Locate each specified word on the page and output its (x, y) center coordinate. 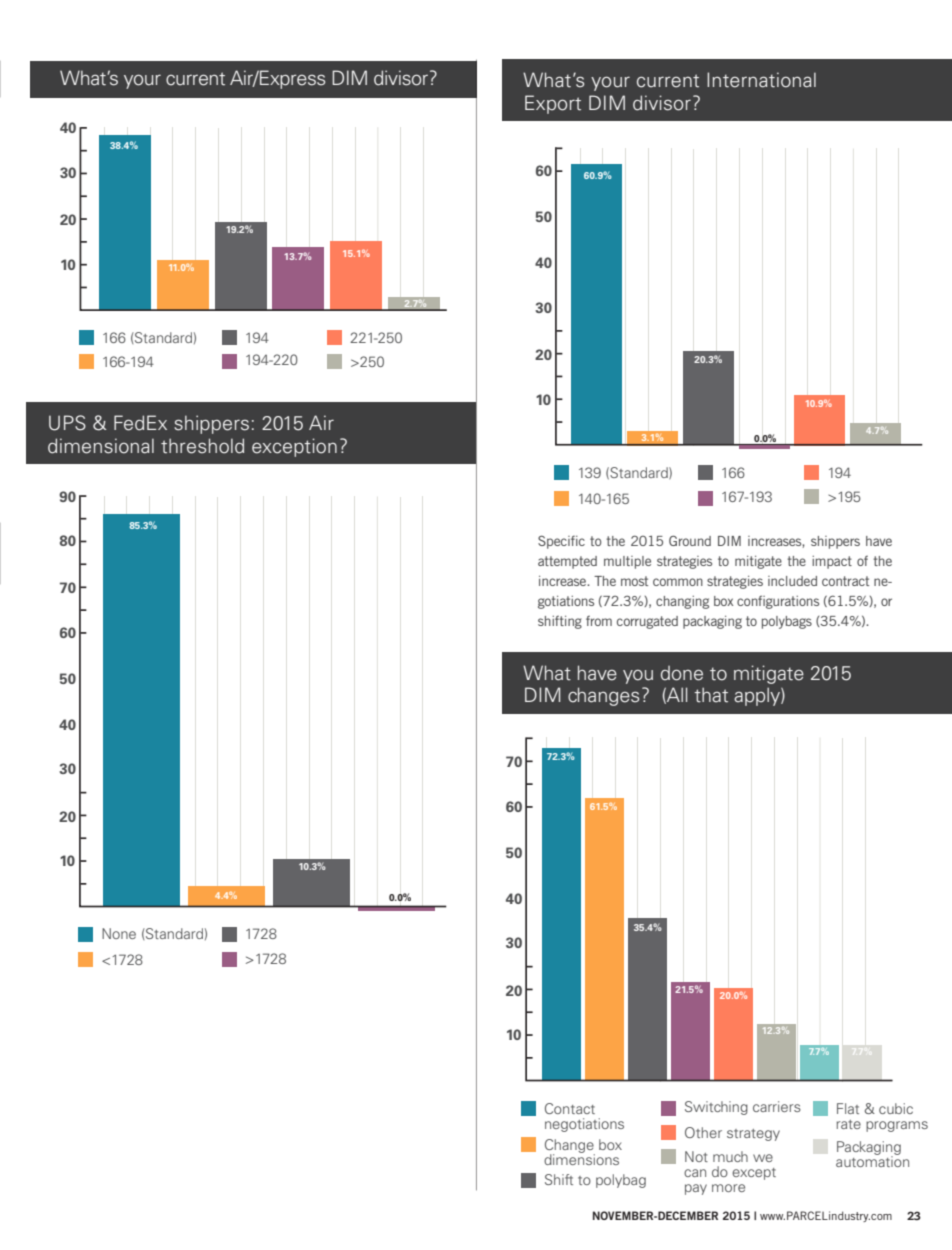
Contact (570, 1108)
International (761, 80)
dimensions (581, 1158)
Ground (690, 541)
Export (553, 104)
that (711, 695)
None (119, 933)
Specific (561, 542)
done (682, 673)
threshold (202, 446)
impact (832, 562)
